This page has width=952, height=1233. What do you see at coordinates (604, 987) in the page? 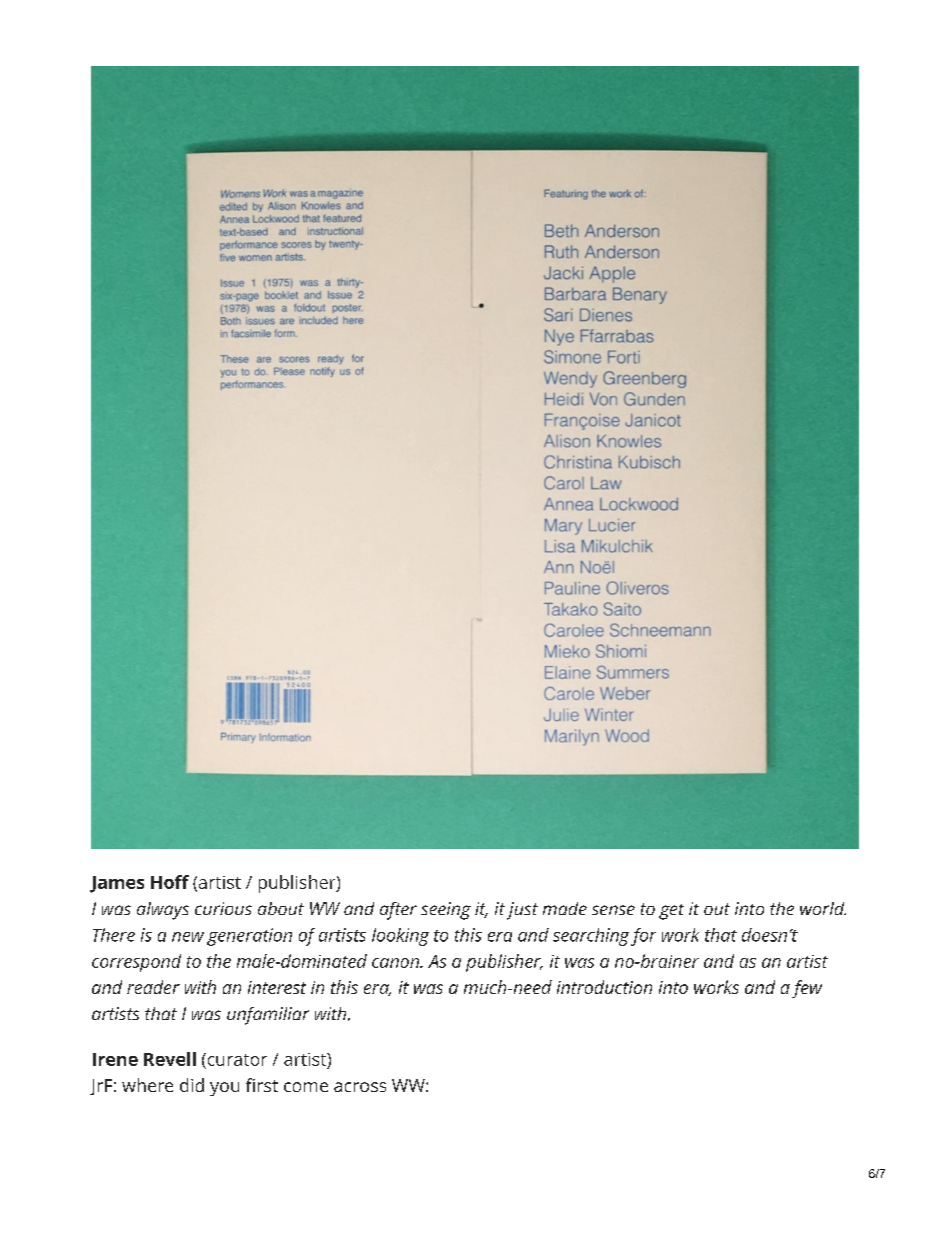
I see `introduction` at bounding box center [604, 987].
